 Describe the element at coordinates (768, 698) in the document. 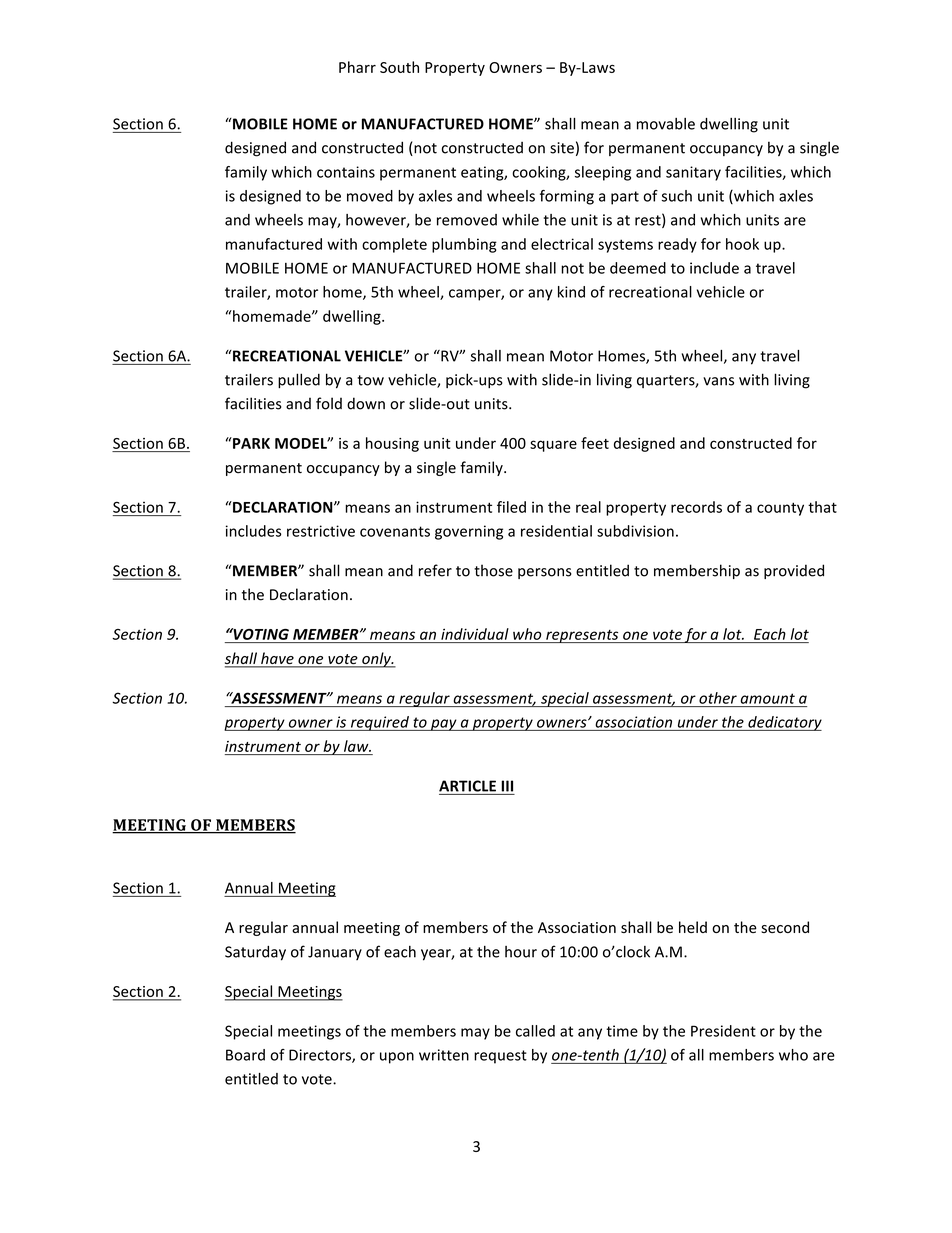

I see `amount` at that location.
